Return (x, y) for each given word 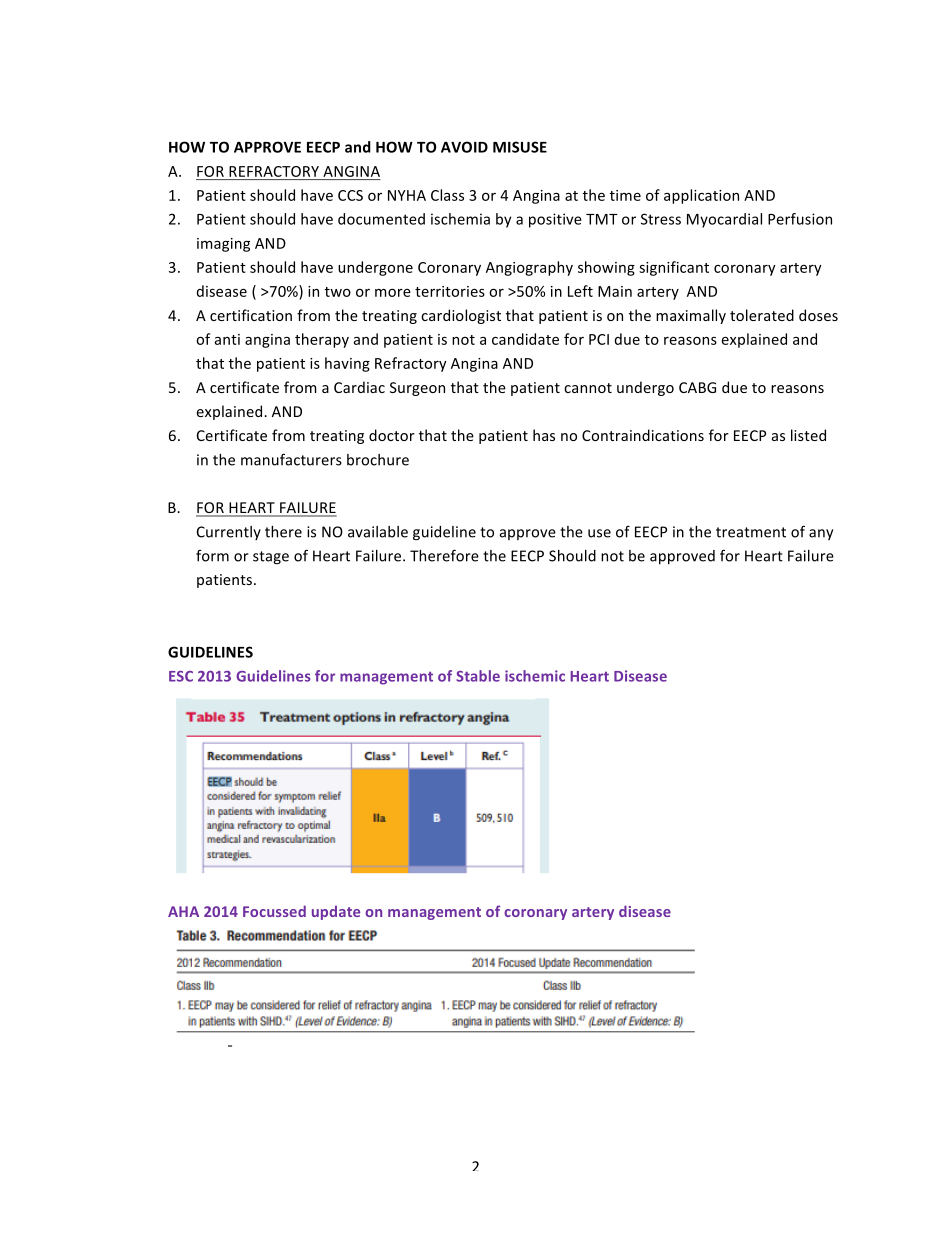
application (701, 196)
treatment (751, 532)
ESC (181, 676)
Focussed (274, 911)
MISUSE (520, 147)
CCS (350, 195)
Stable (478, 676)
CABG (697, 387)
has (544, 435)
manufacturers (291, 459)
